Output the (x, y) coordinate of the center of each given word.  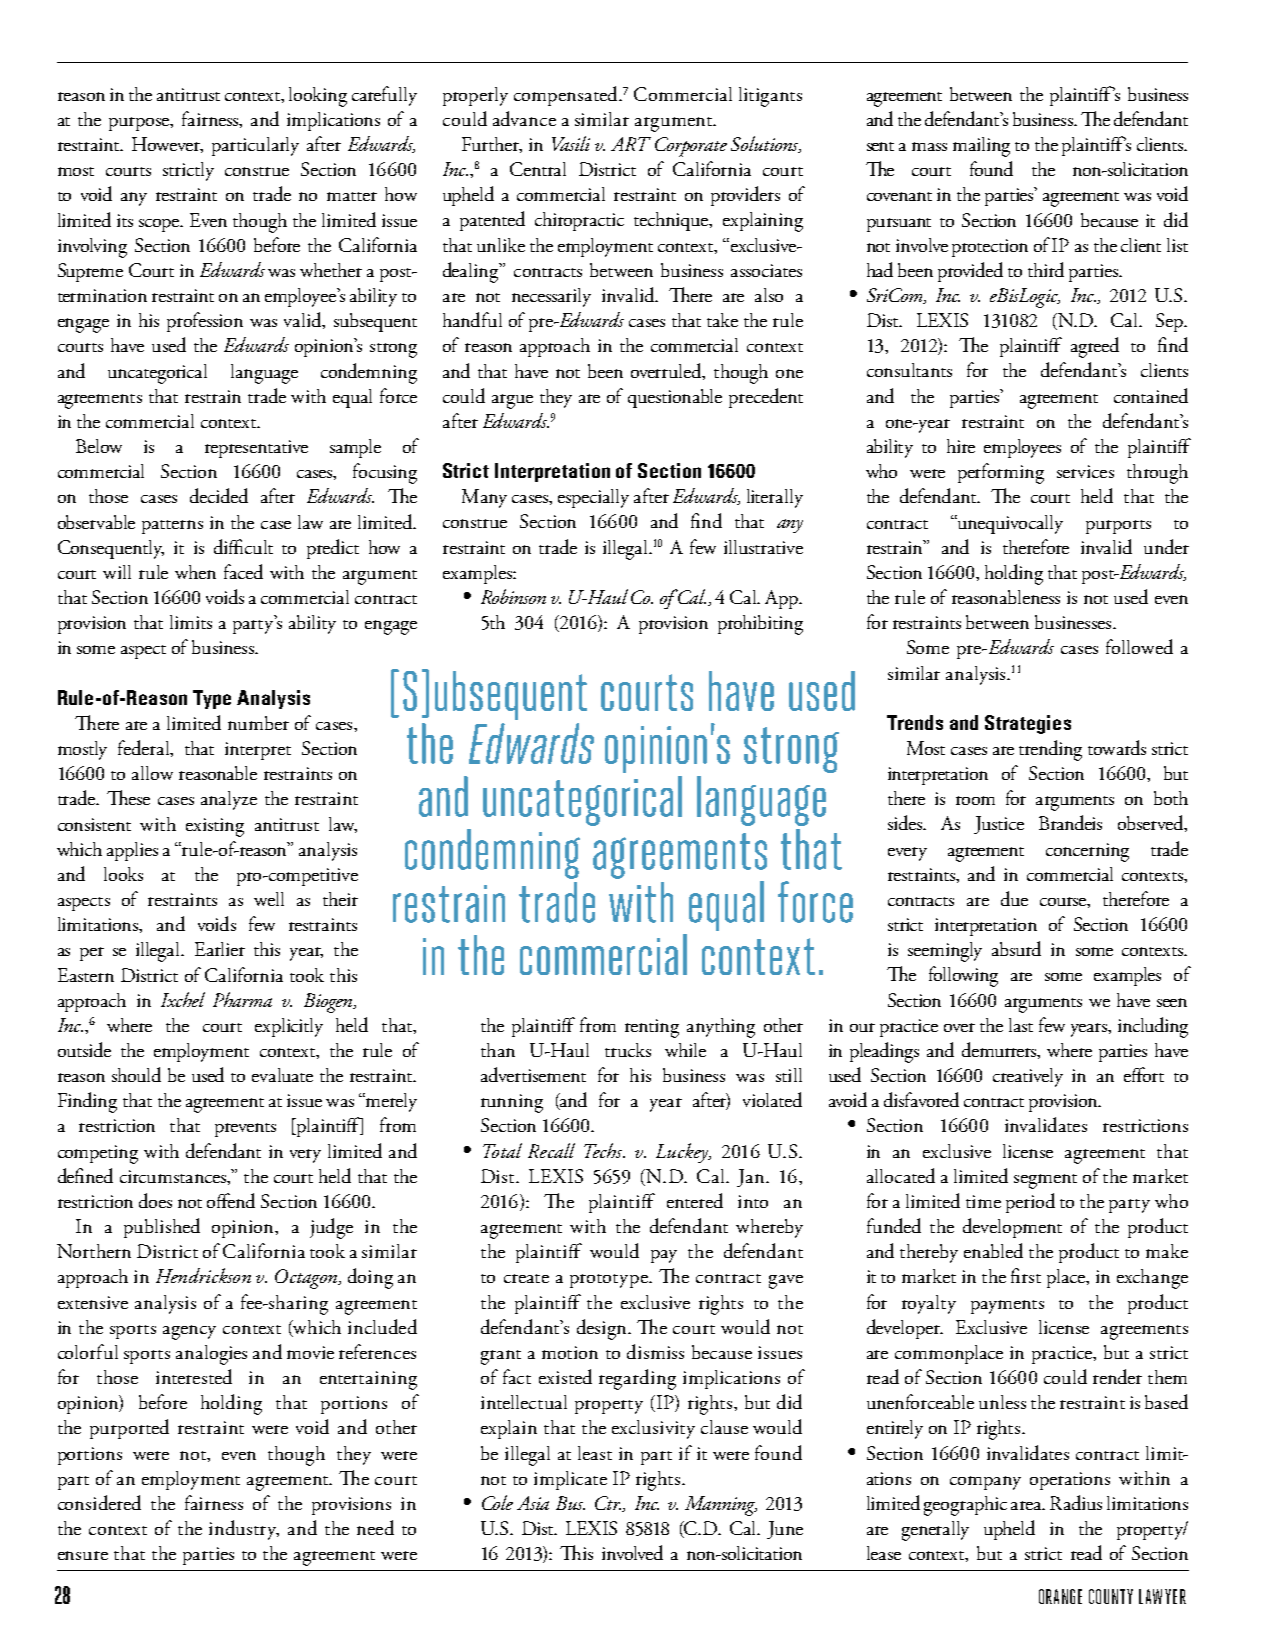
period (1030, 1203)
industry (244, 1530)
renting (652, 1028)
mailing (981, 147)
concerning (1087, 852)
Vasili (571, 143)
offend (231, 1200)
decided (219, 495)
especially (593, 498)
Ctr (608, 1503)
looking (318, 97)
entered (695, 1200)
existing (215, 827)
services (1085, 471)
